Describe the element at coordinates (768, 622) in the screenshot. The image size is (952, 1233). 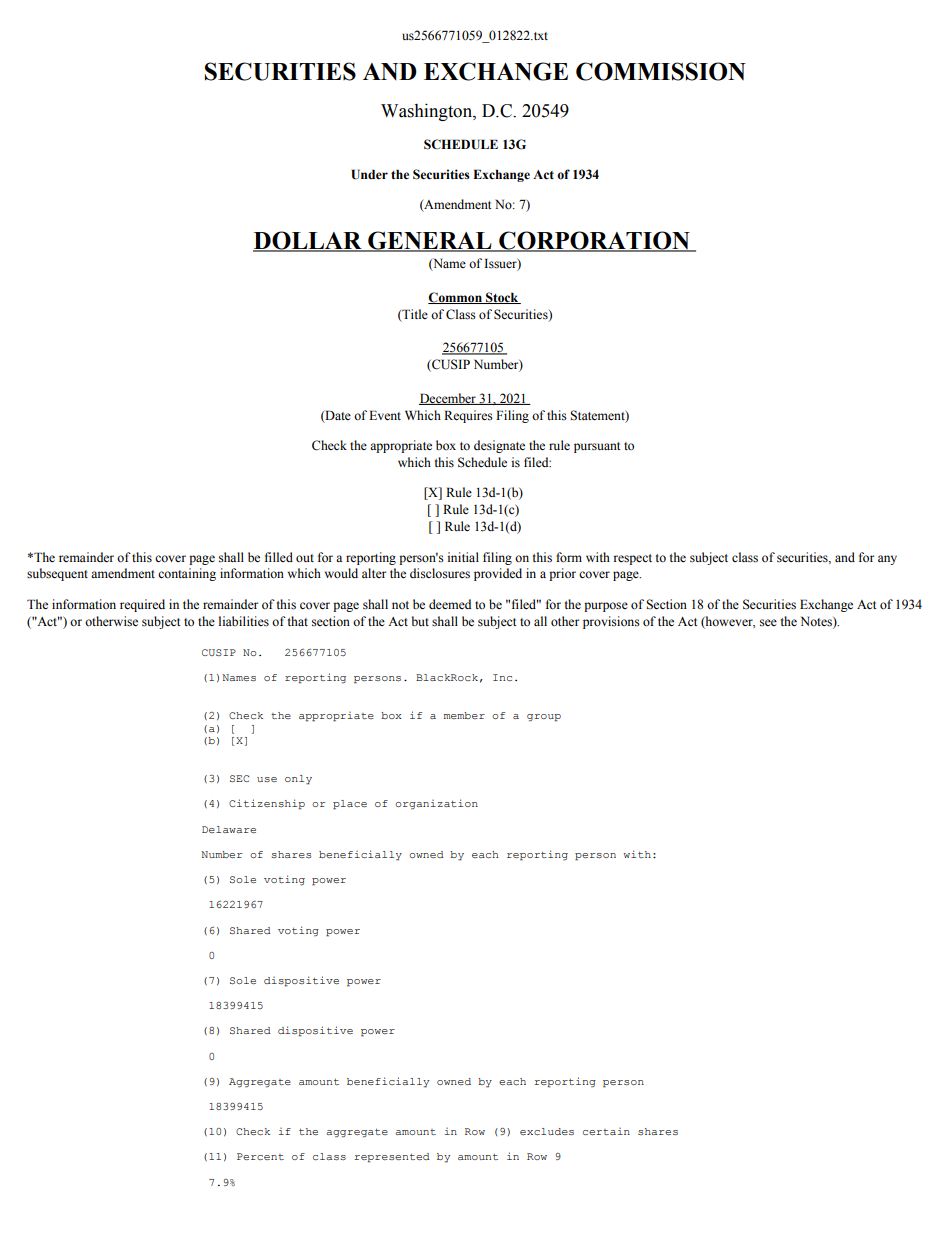
I see `see` at that location.
